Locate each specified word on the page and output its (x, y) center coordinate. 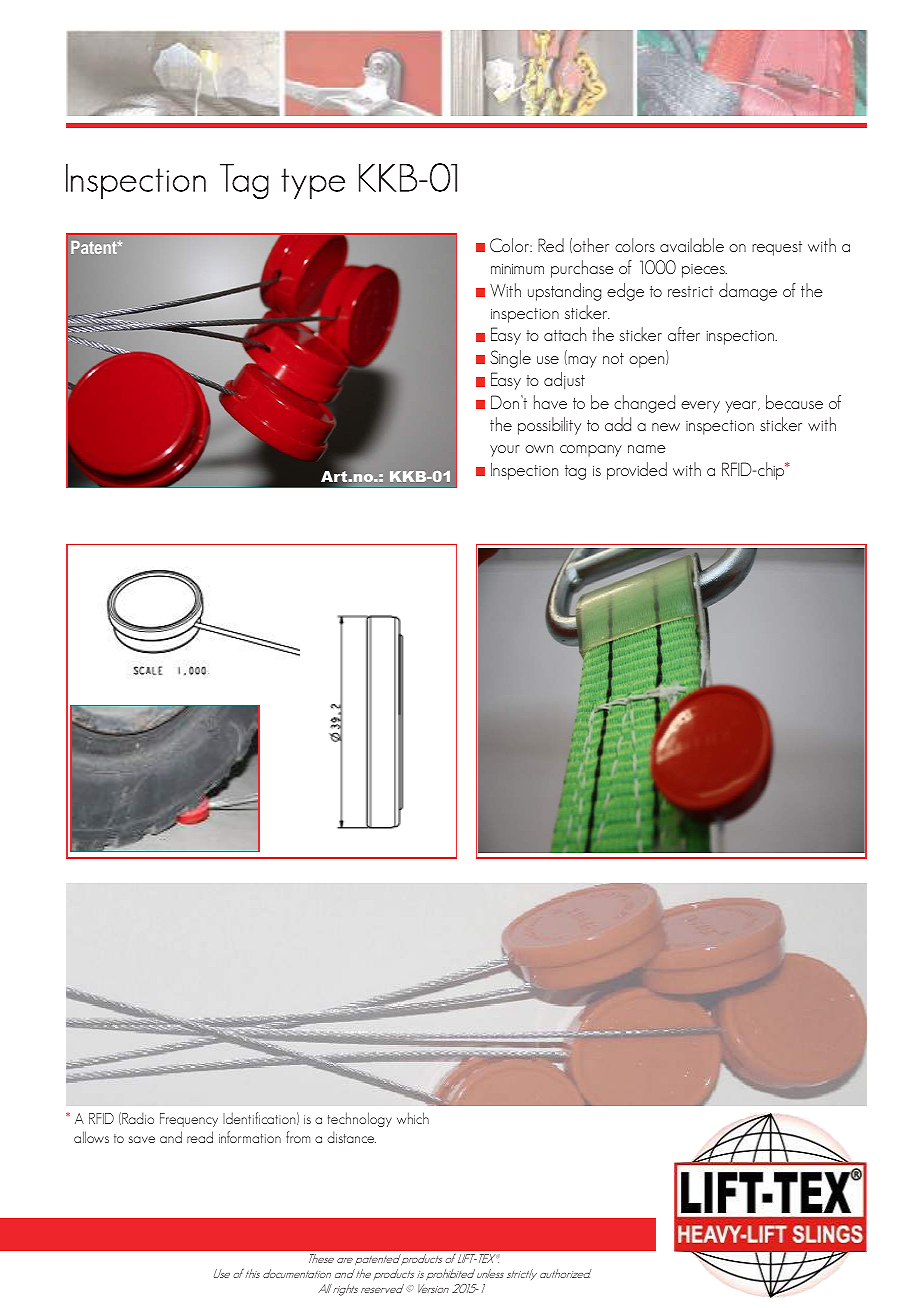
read (200, 1137)
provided (637, 471)
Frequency (189, 1120)
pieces (704, 271)
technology (360, 1119)
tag (575, 472)
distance (351, 1137)
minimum (517, 269)
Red (551, 245)
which (413, 1118)
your (505, 451)
